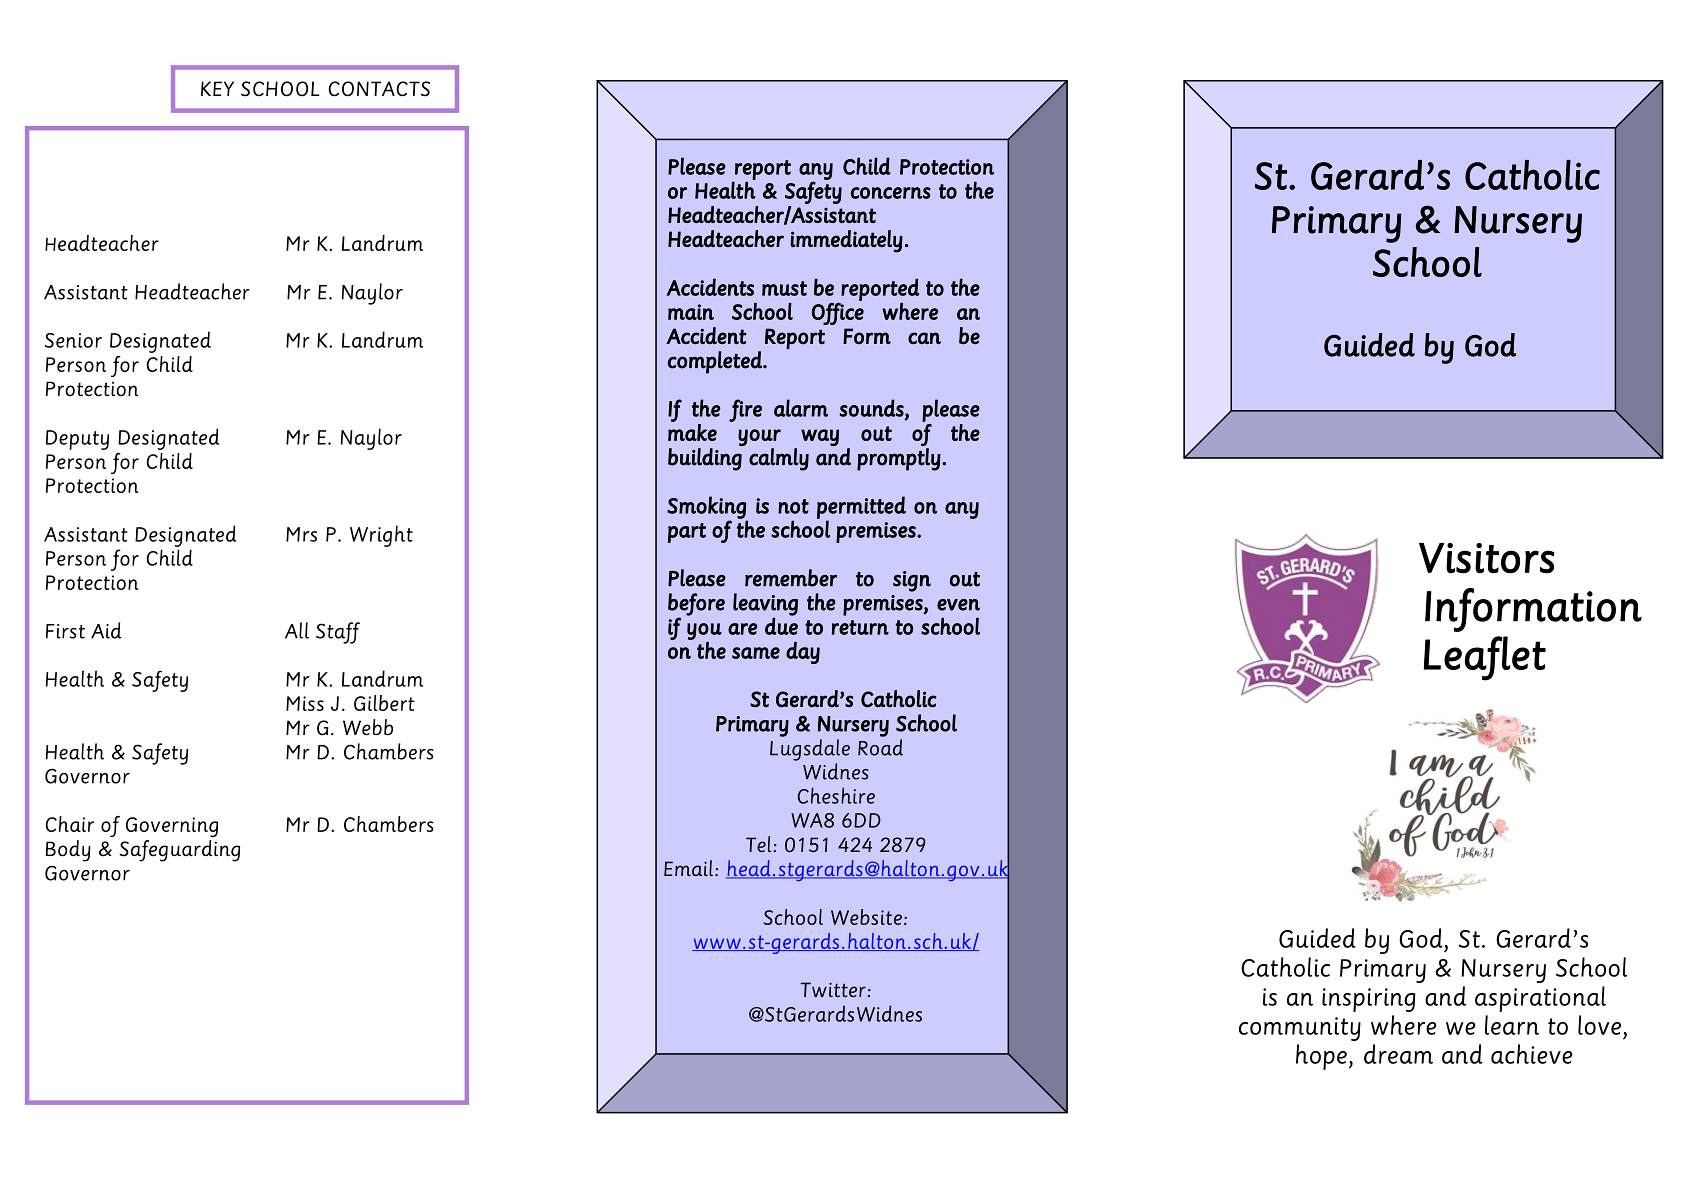 This image has width=1689, height=1194. Describe the element at coordinates (305, 703) in the image. I see `Miss` at that location.
